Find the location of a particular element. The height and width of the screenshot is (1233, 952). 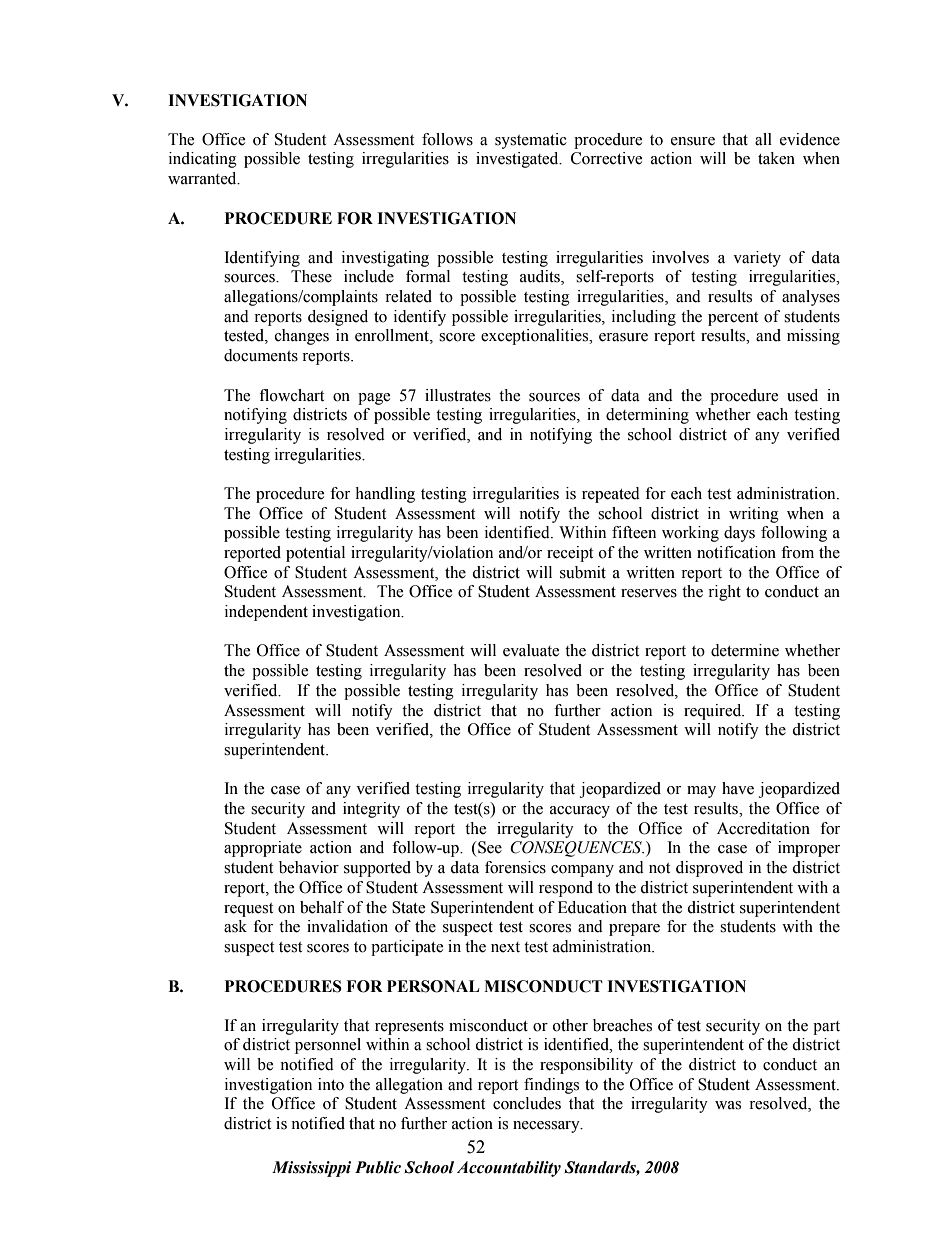

warranted is located at coordinates (203, 178).
